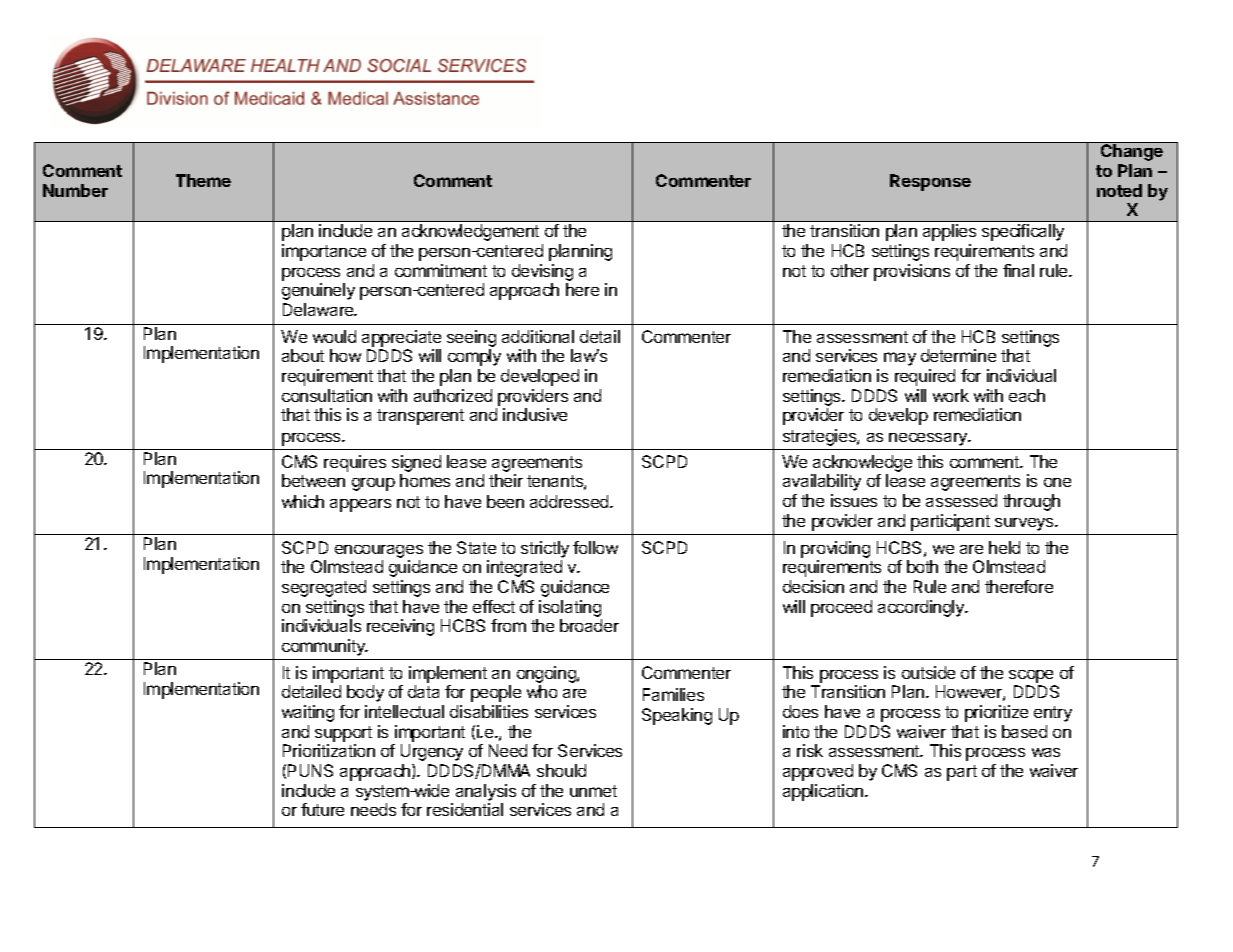  What do you see at coordinates (535, 414) in the screenshot?
I see `inclusive` at bounding box center [535, 414].
